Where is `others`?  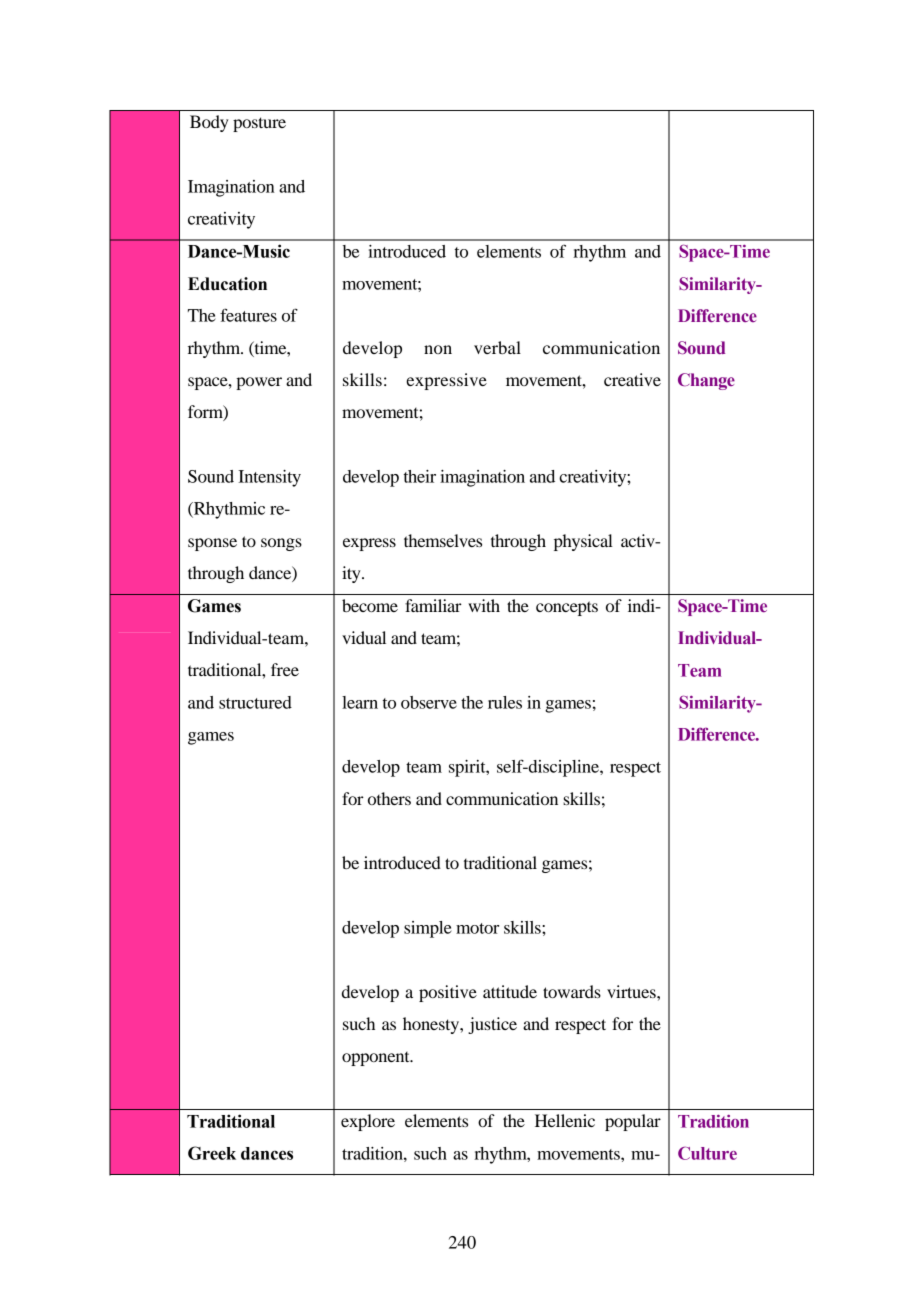 others is located at coordinates (389, 798).
